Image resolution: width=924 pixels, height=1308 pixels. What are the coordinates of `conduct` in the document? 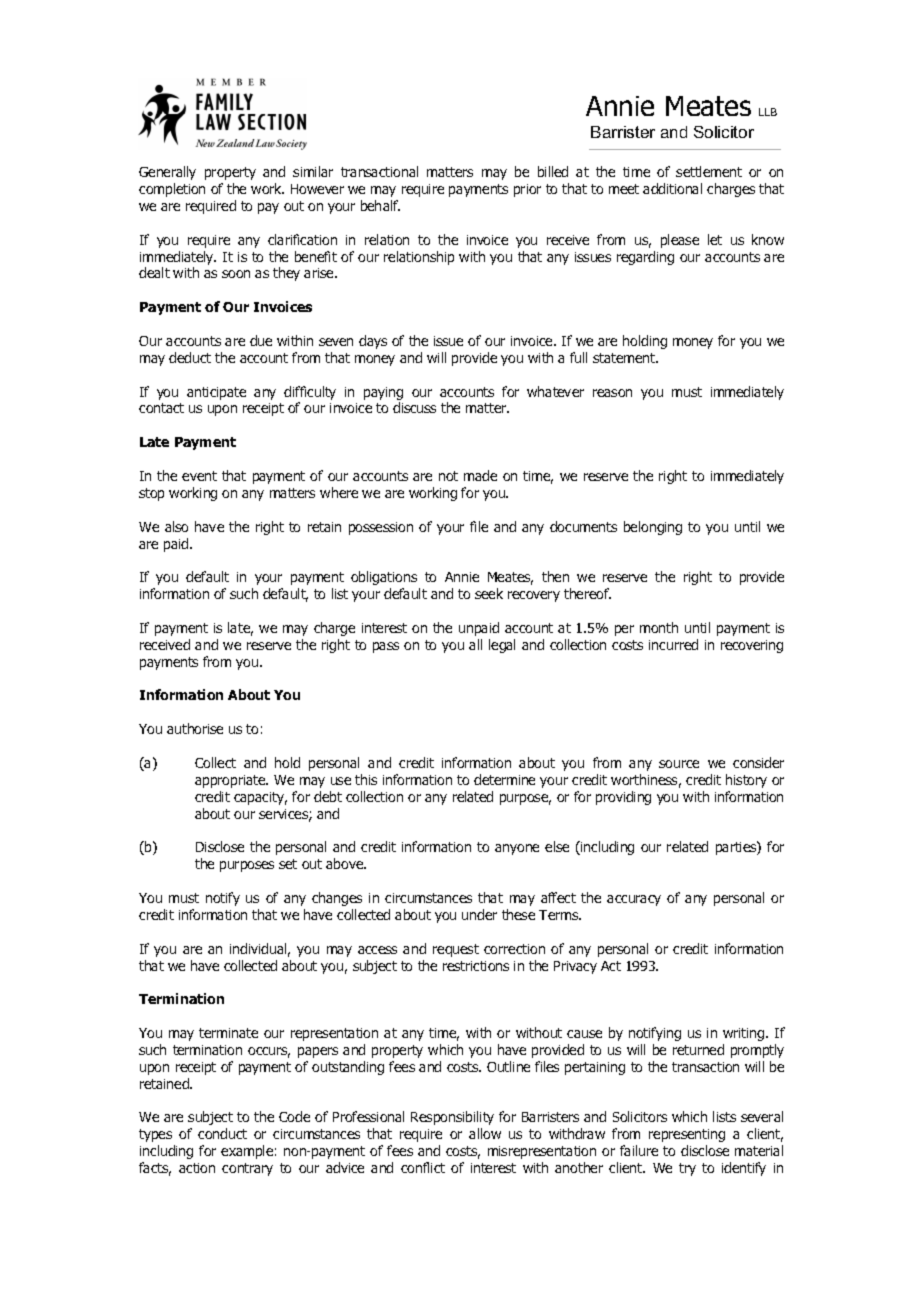 It's located at (222, 1133).
